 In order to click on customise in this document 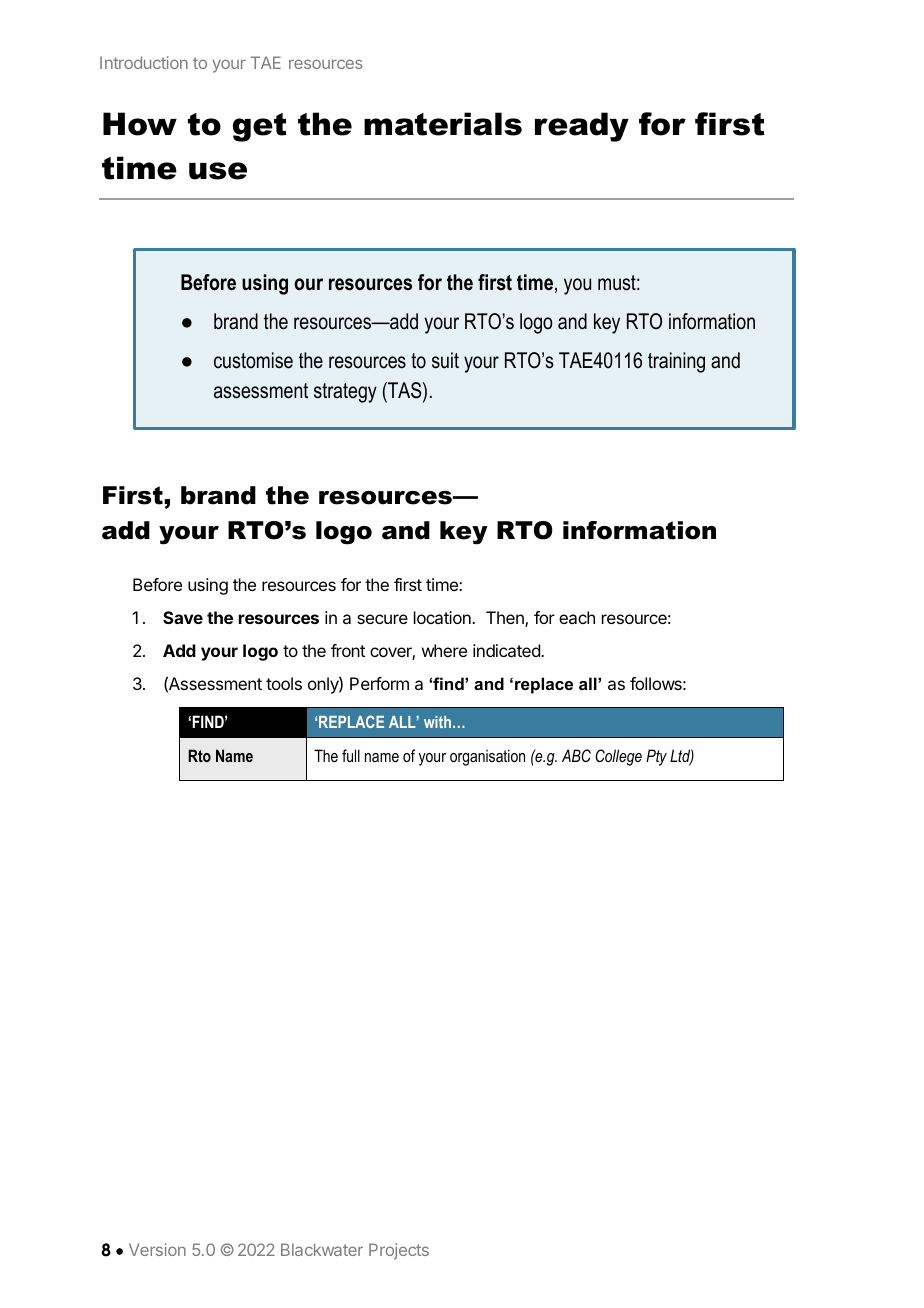, I will do `click(253, 360)`.
